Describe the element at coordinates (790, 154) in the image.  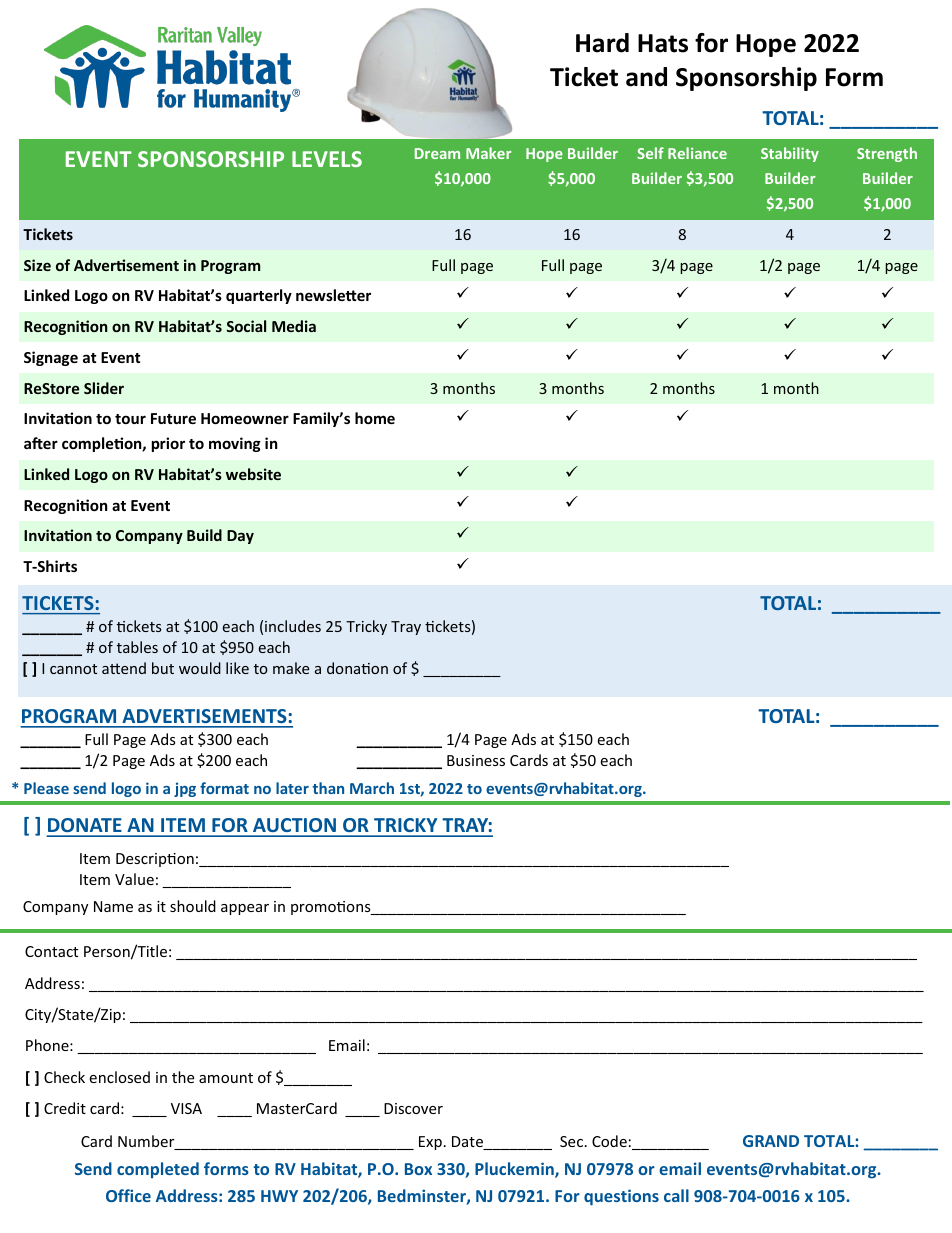
I see `Stability` at that location.
